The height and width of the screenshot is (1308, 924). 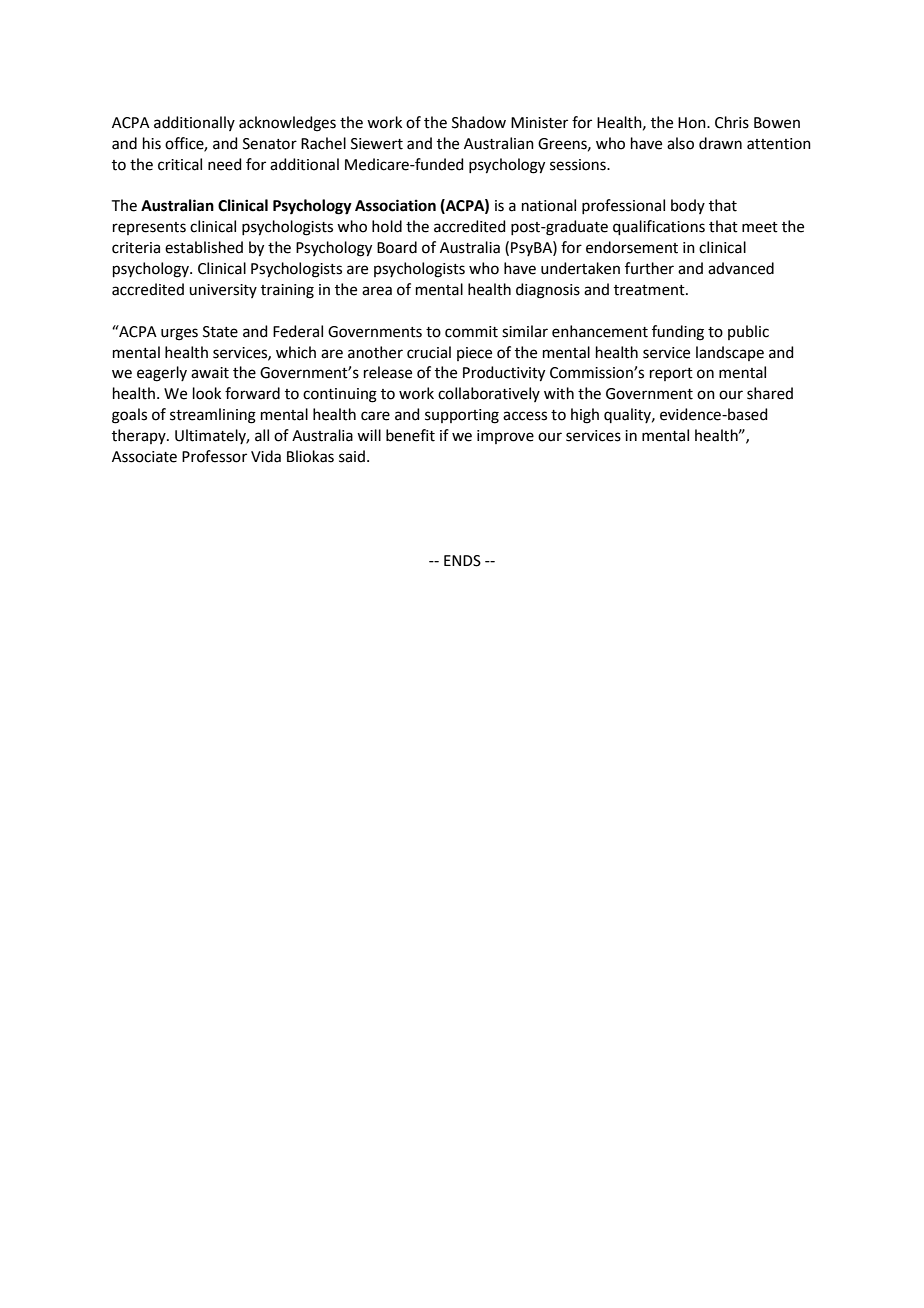 What do you see at coordinates (505, 437) in the screenshot?
I see `improve` at bounding box center [505, 437].
